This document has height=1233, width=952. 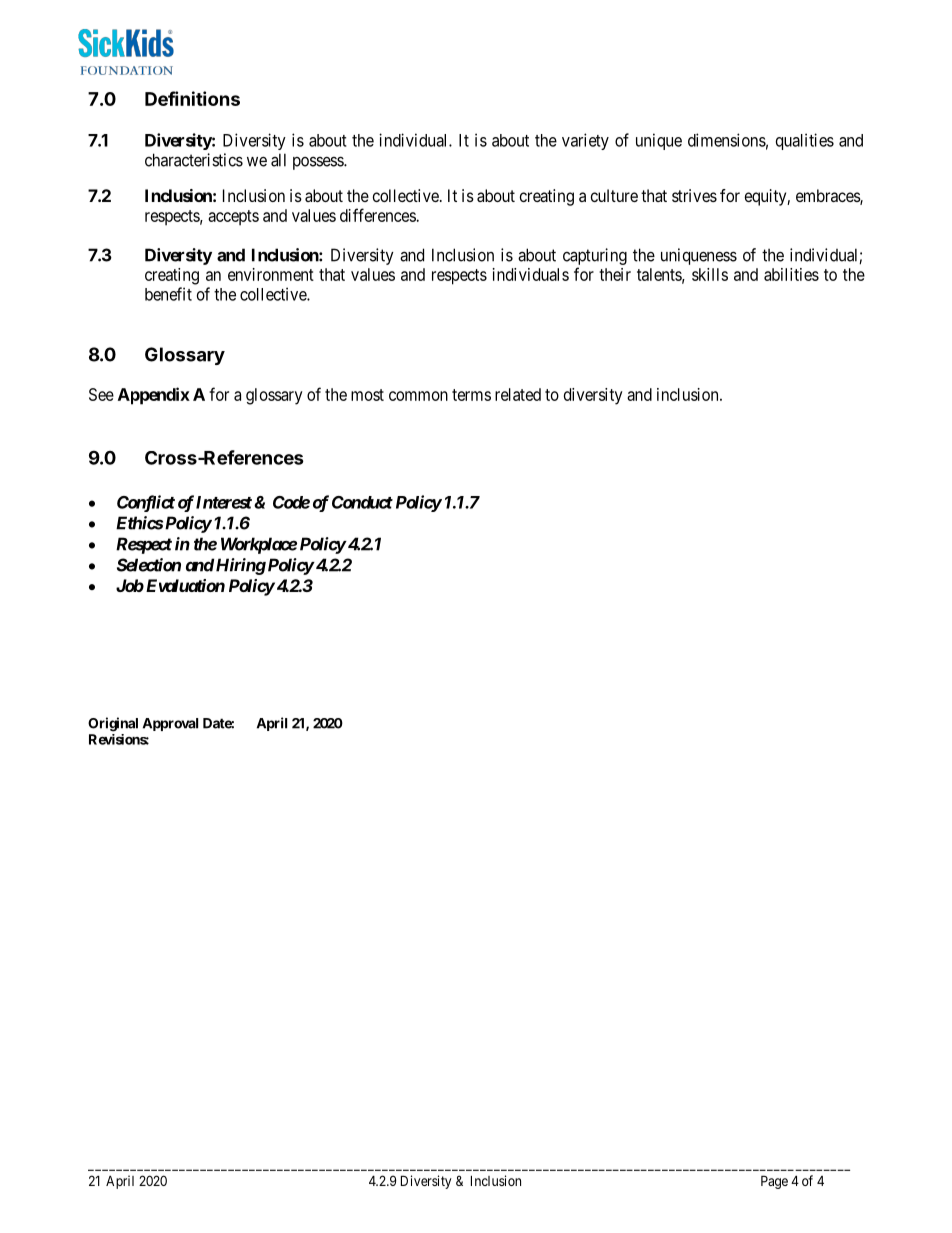 What do you see at coordinates (170, 724) in the document?
I see `Approval` at bounding box center [170, 724].
